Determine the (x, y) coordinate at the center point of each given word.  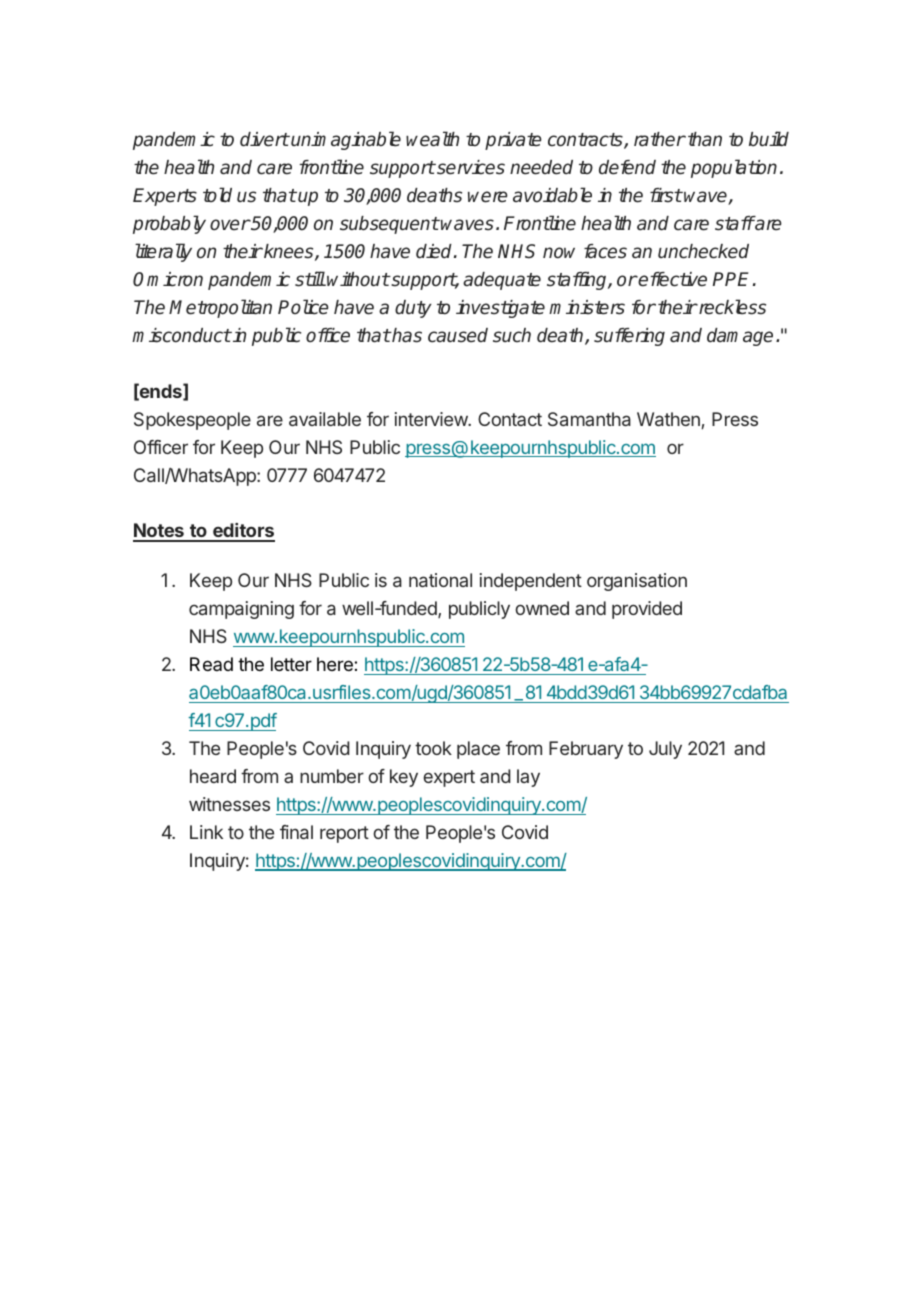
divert (264, 139)
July (665, 750)
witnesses (229, 804)
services (470, 167)
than (705, 139)
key (404, 778)
